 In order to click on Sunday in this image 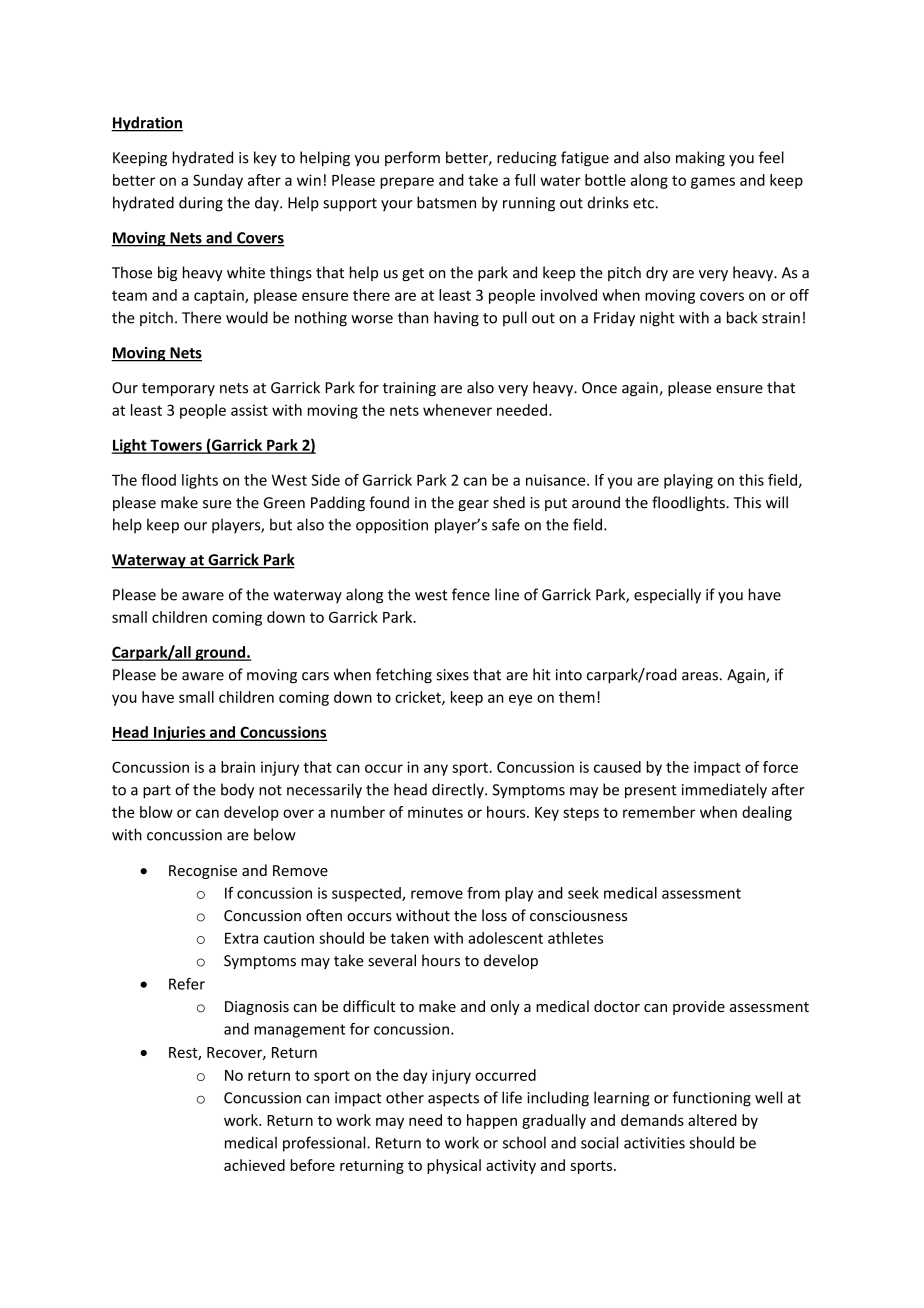, I will do `click(218, 181)`.
